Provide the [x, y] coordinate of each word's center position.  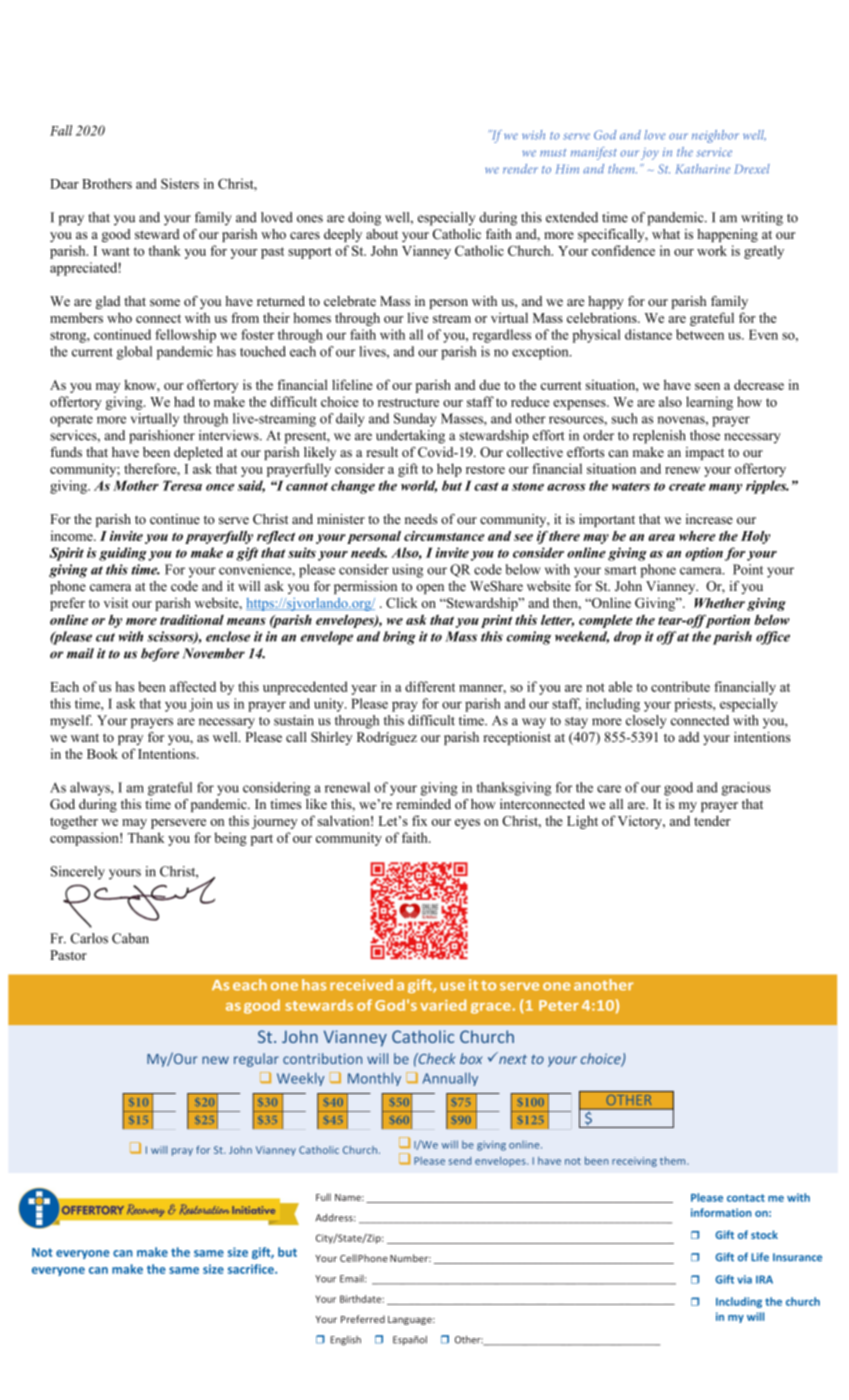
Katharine [702, 169]
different [430, 686]
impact [705, 453]
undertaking [410, 437]
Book [102, 753]
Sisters [180, 183]
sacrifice [252, 1269]
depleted [198, 453]
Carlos [89, 938]
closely [646, 722]
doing [364, 219]
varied [443, 1005]
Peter [559, 1005]
